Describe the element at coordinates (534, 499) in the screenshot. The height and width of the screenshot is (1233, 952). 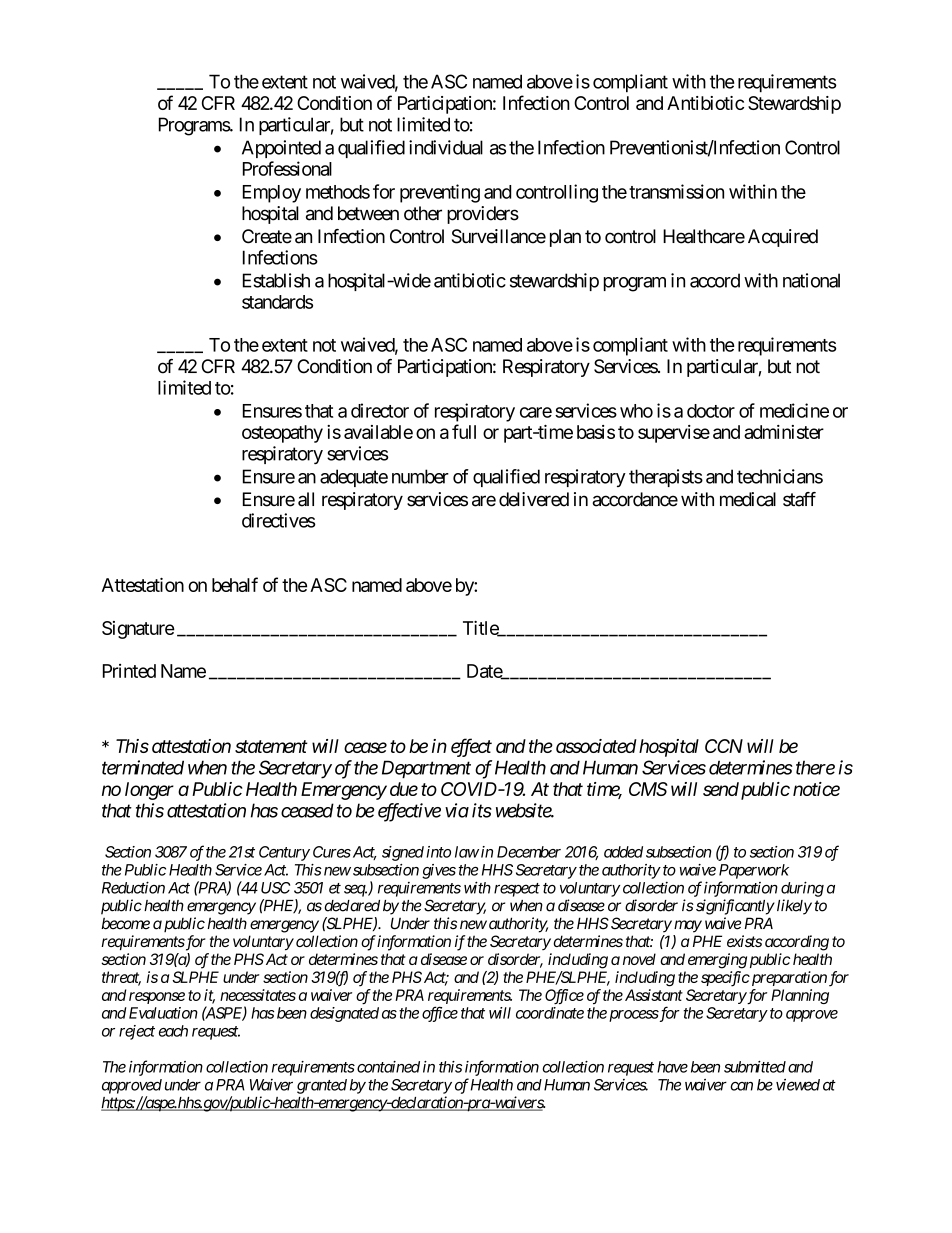
I see `delivered` at that location.
